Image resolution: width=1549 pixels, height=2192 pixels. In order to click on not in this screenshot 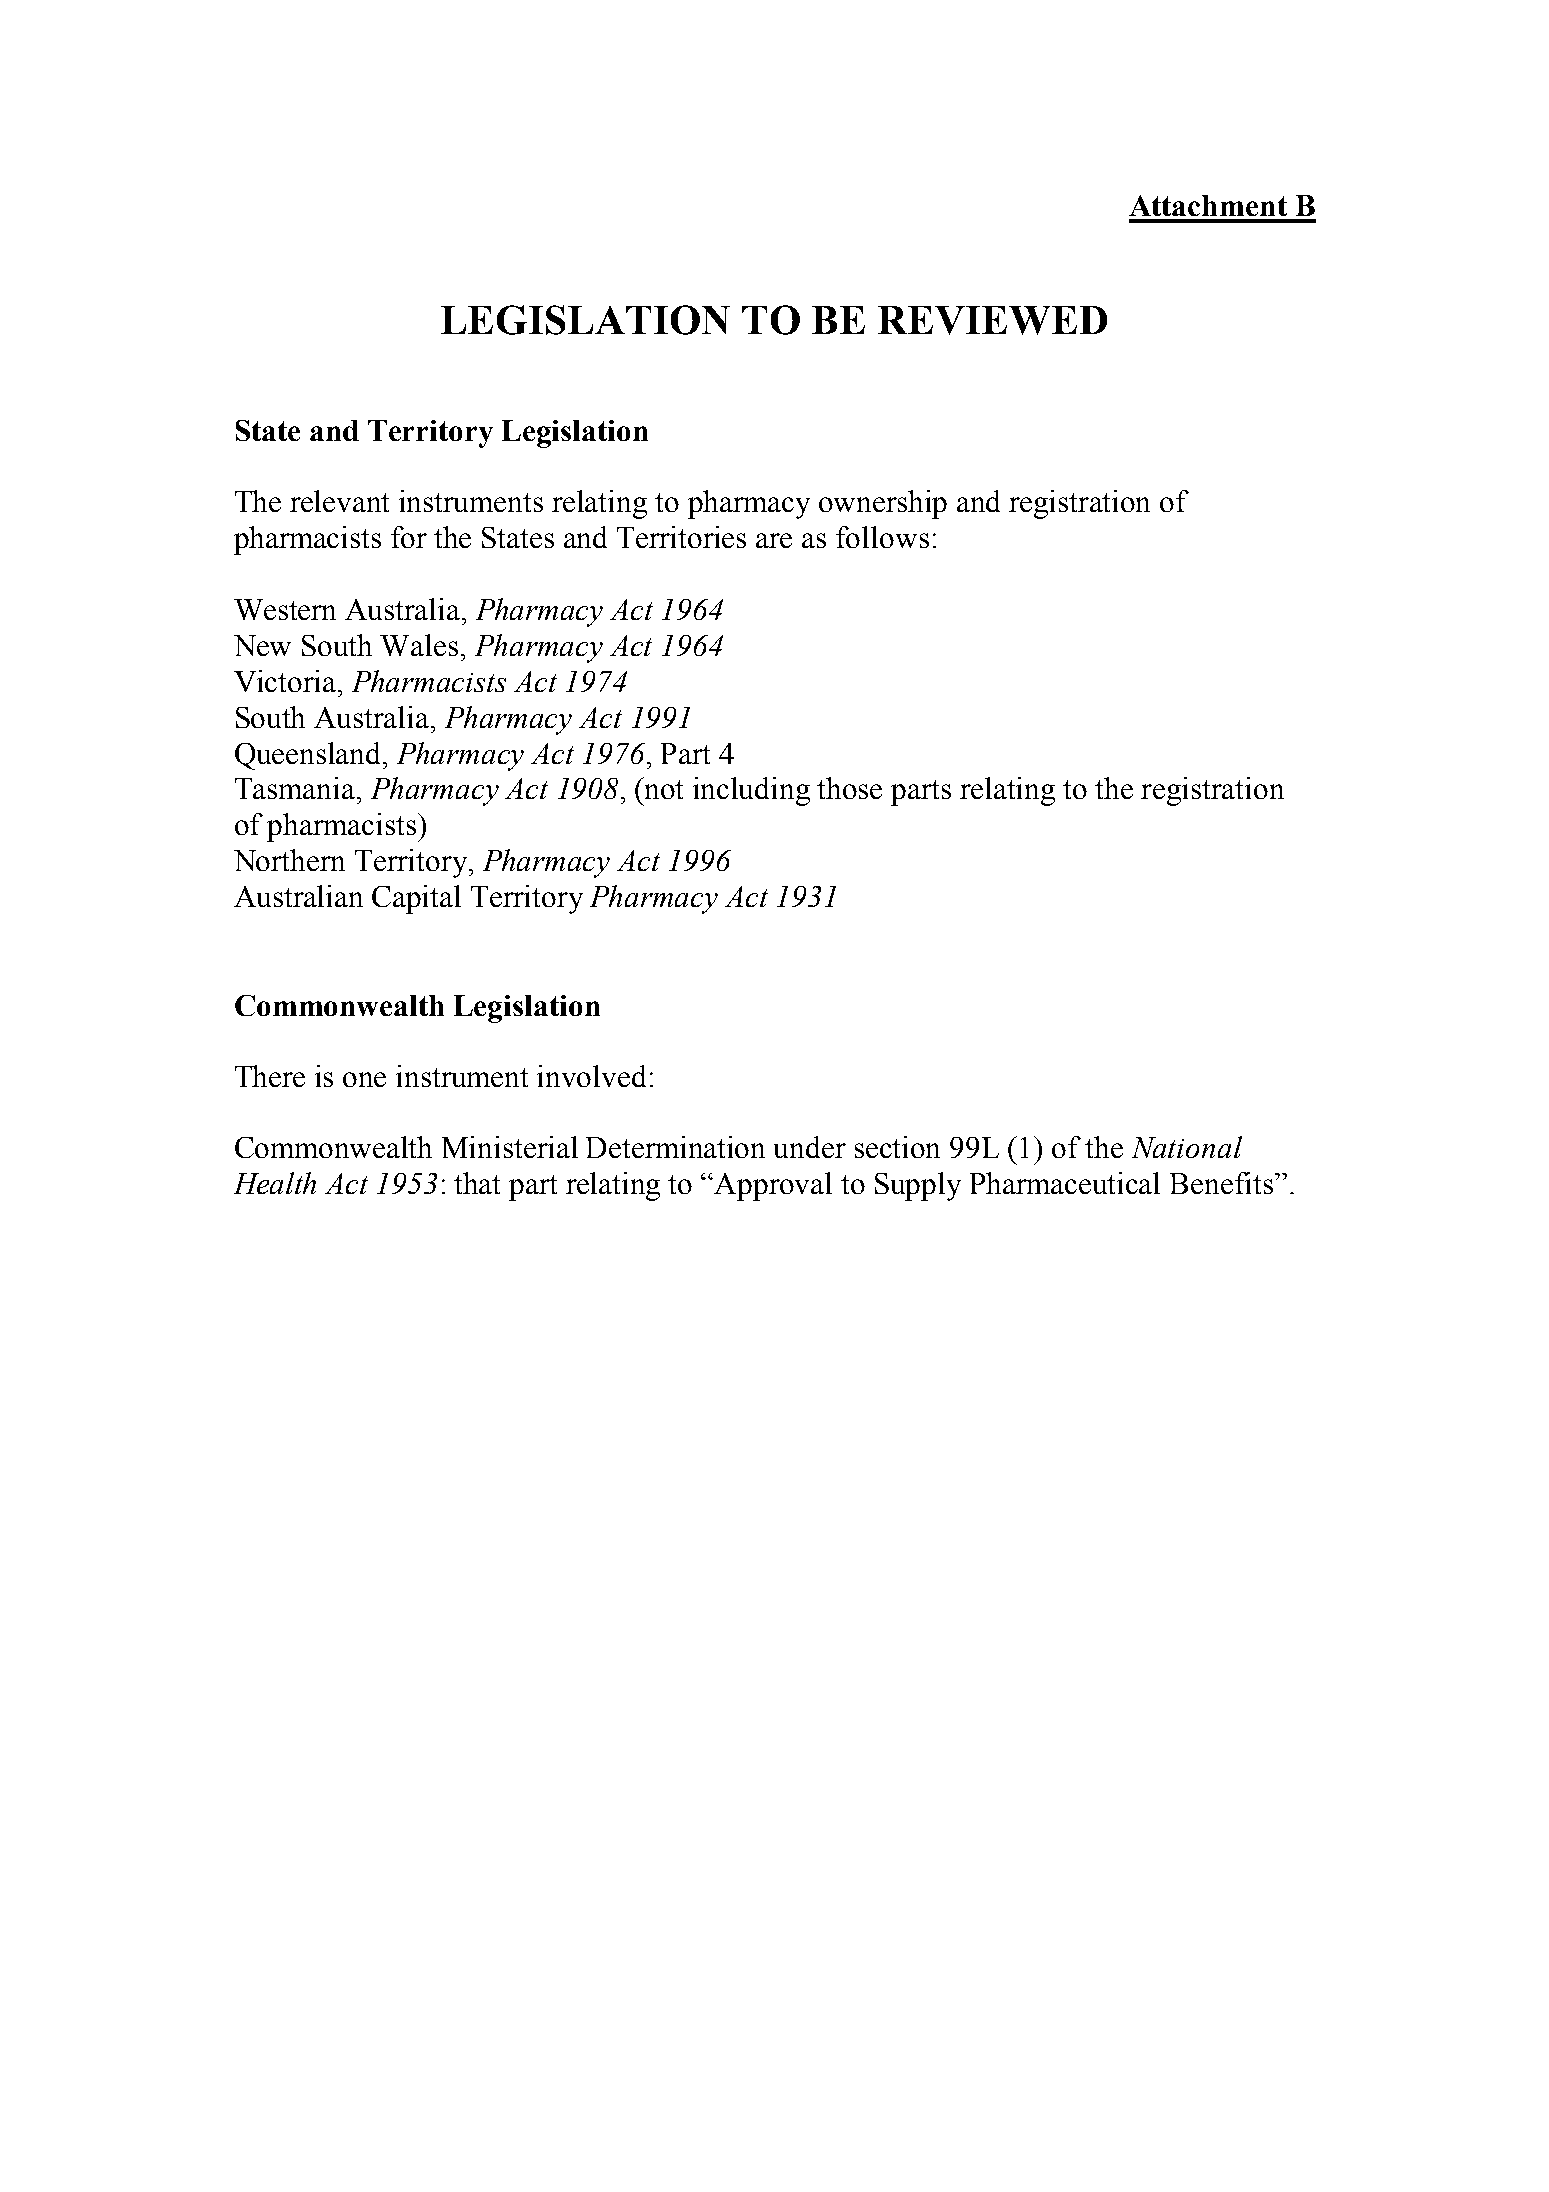, I will do `click(664, 789)`.
